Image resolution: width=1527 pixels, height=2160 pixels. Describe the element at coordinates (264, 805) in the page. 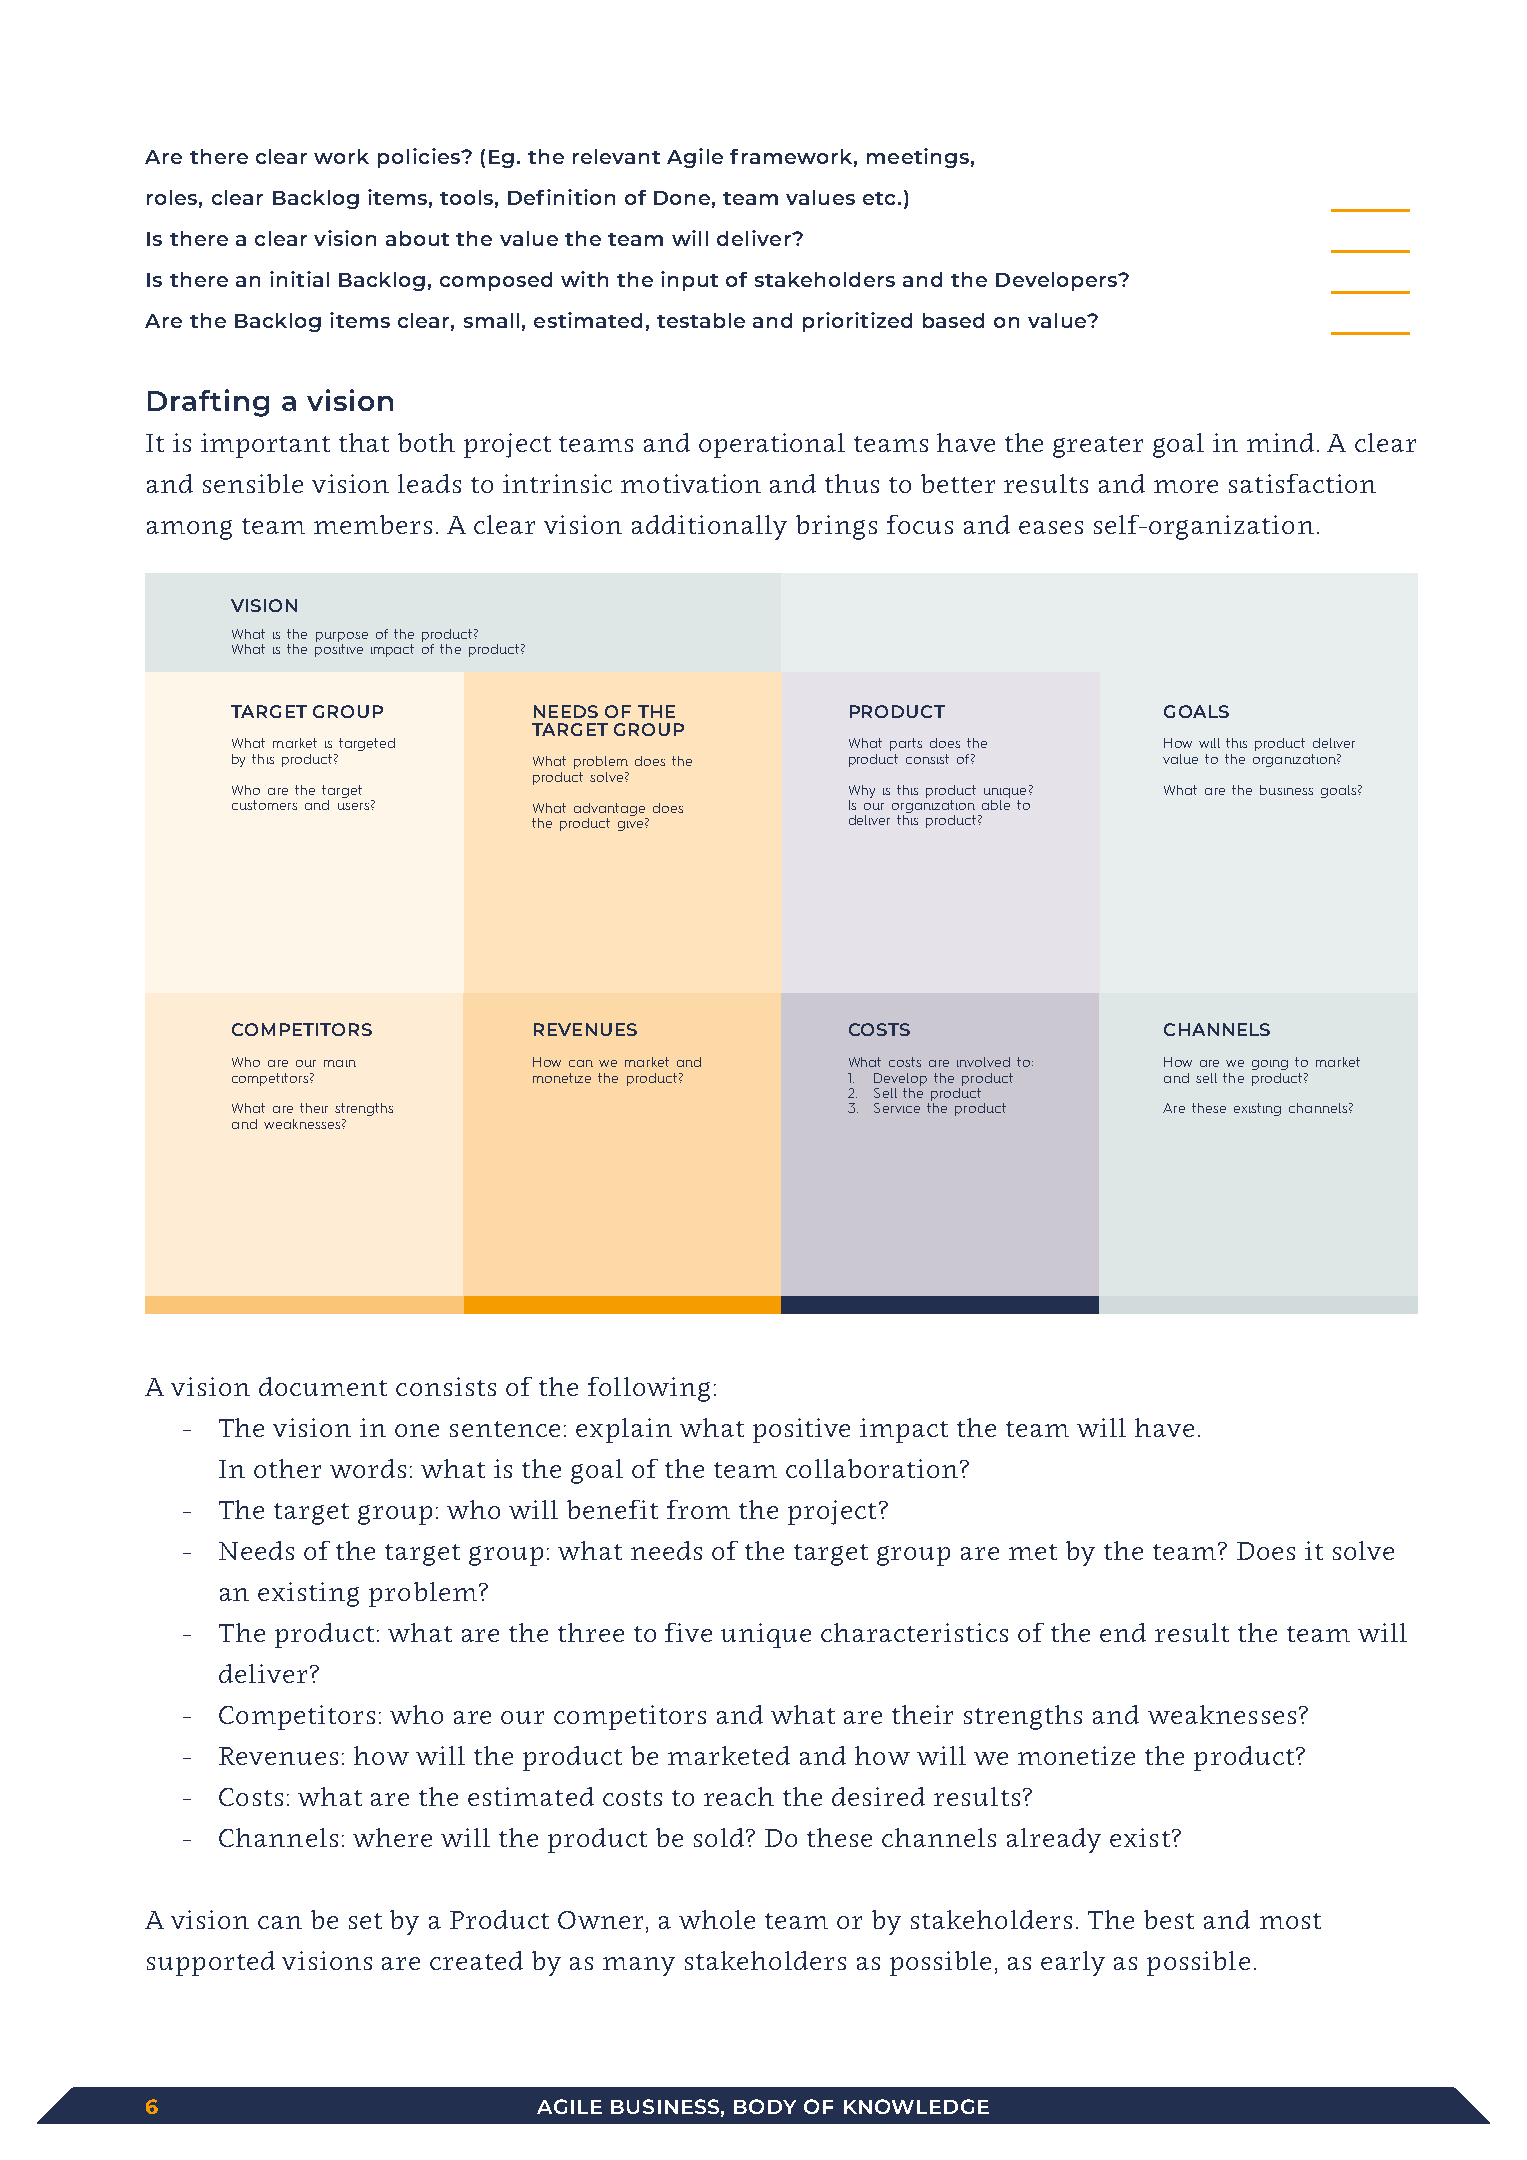

I see `customers` at that location.
